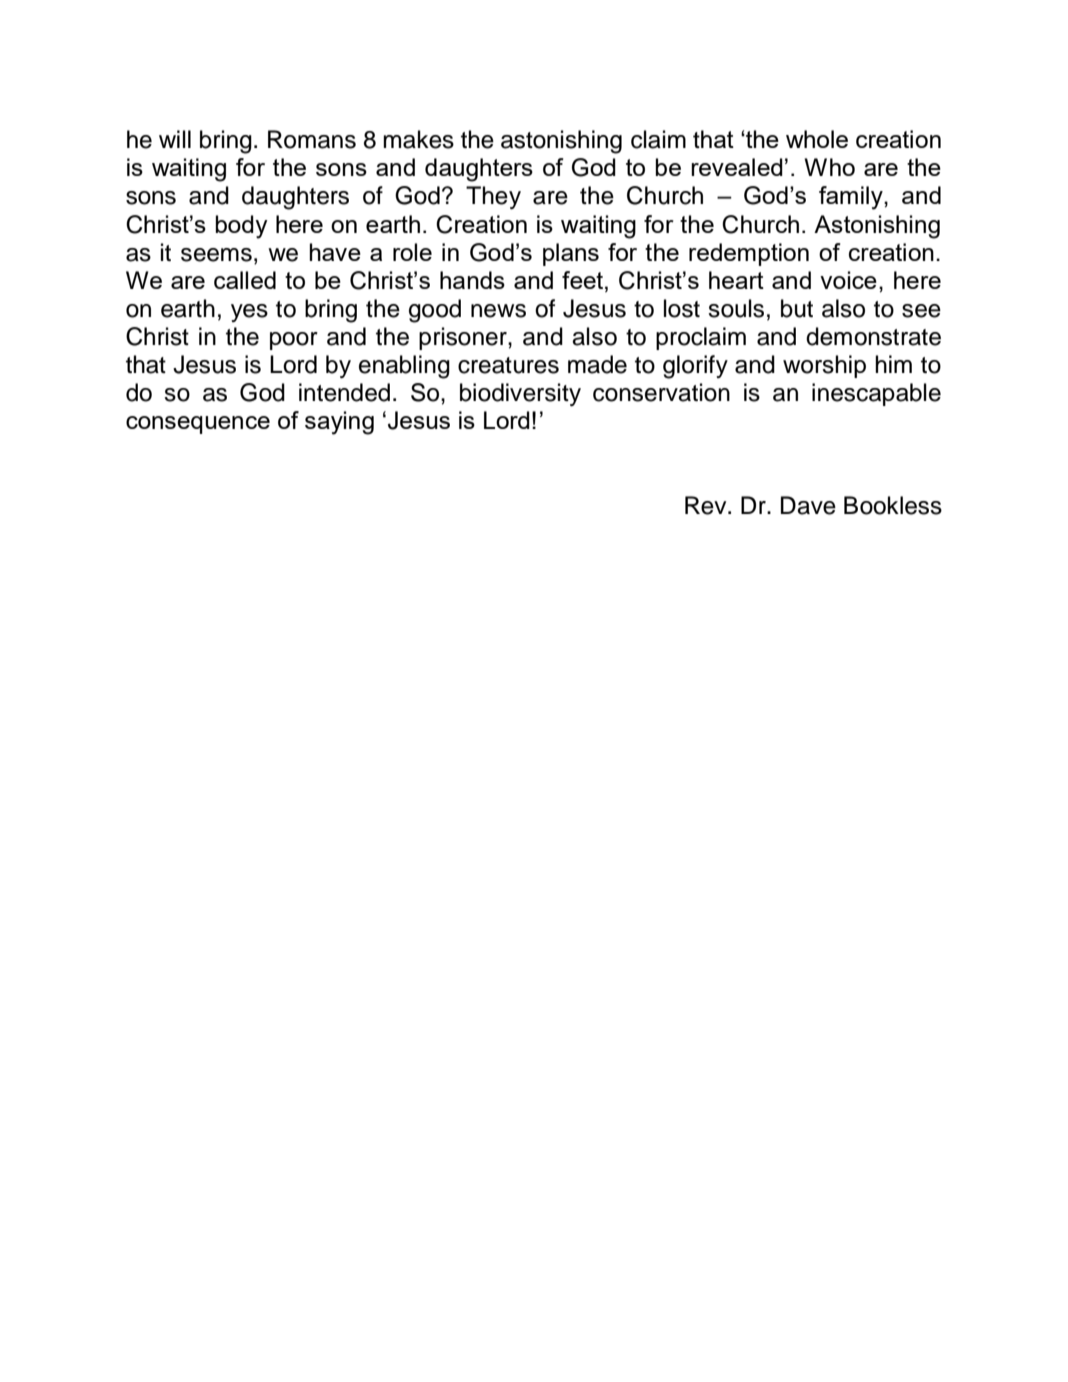 The image size is (1068, 1382). Describe the element at coordinates (817, 139) in the image. I see `whole` at that location.
